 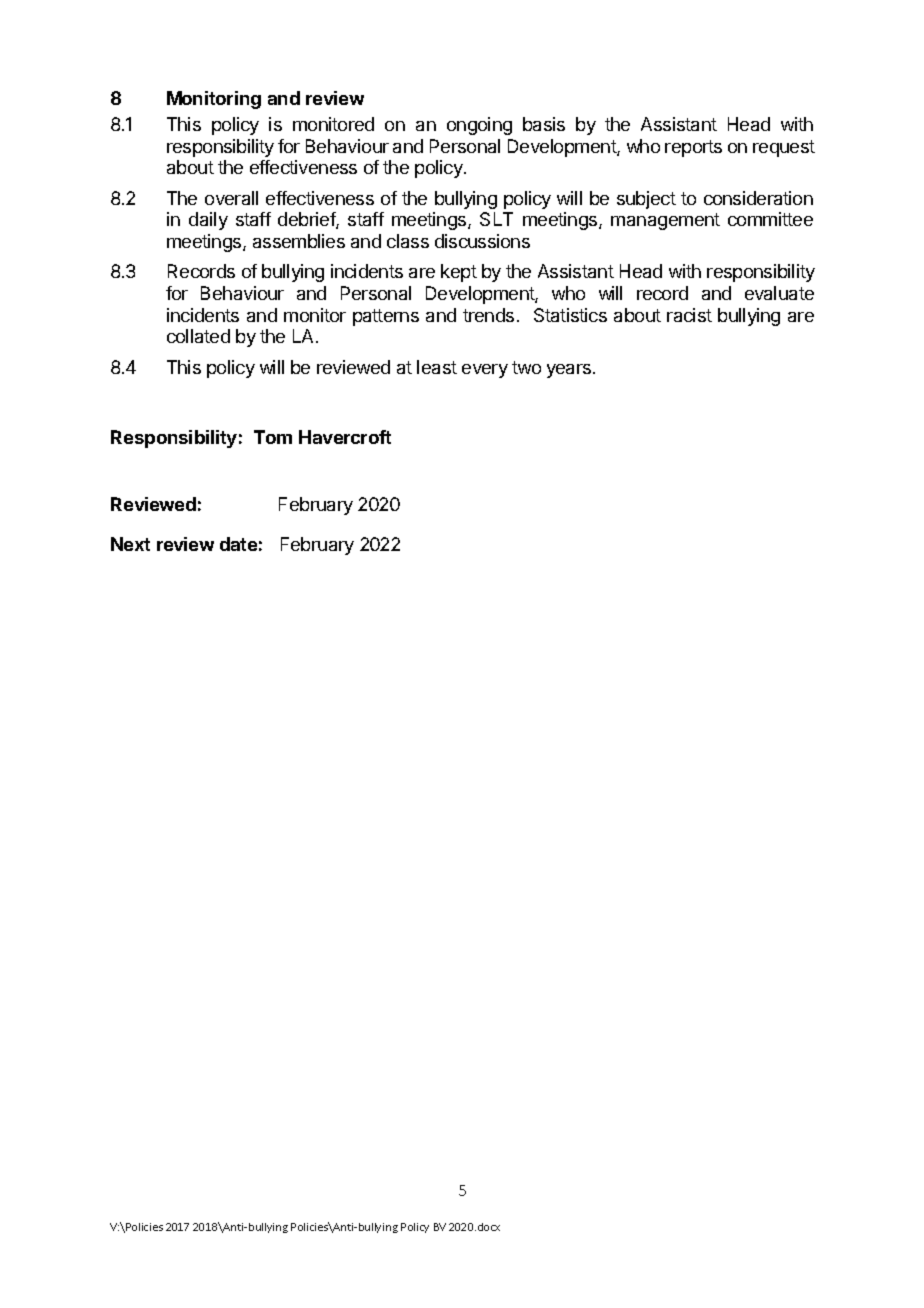 I want to click on reports, so click(x=693, y=148).
